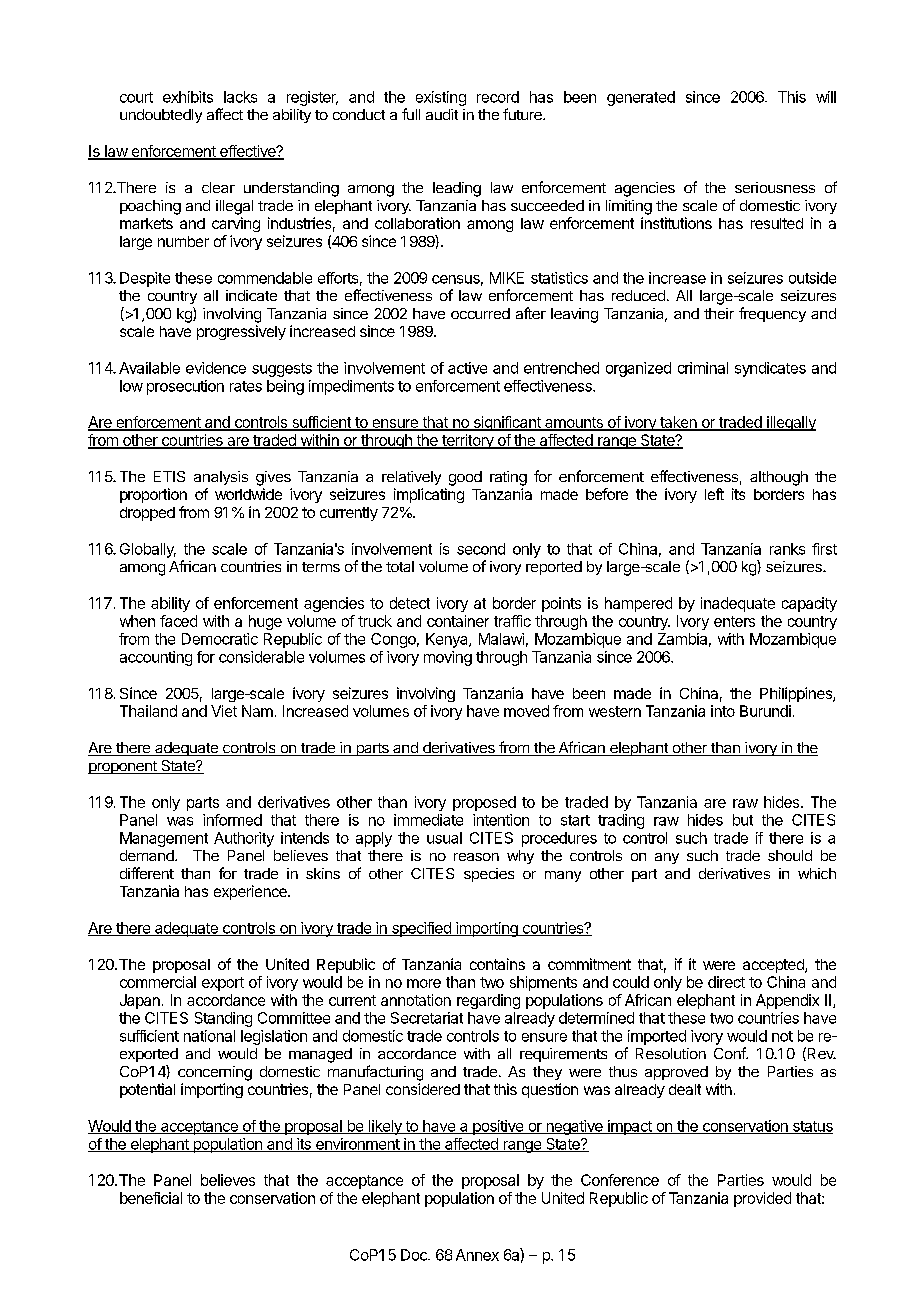 This page has width=924, height=1308. I want to click on Annex, so click(477, 1255).
